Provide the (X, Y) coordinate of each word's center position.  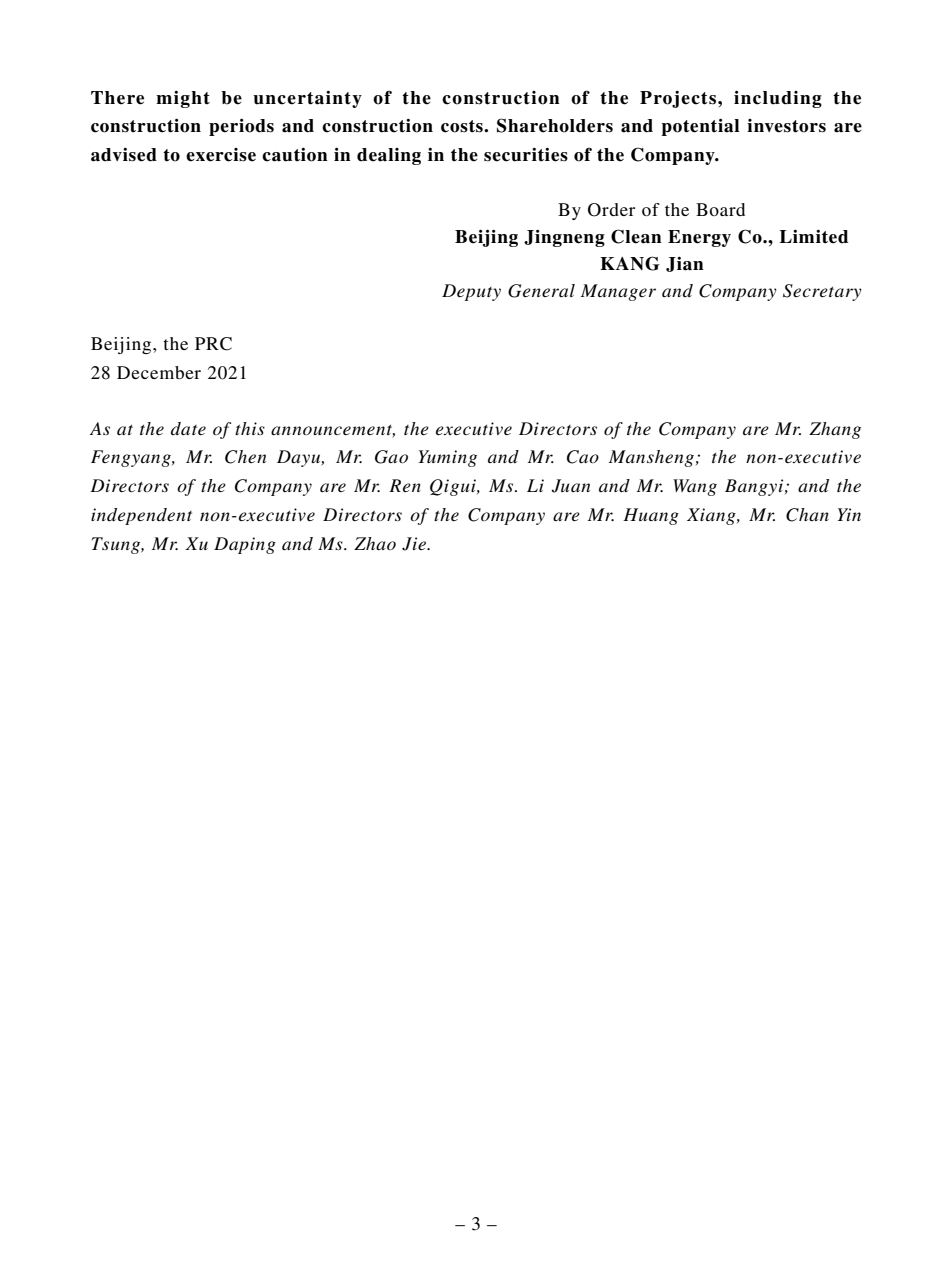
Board (720, 209)
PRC (213, 344)
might (183, 99)
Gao (391, 457)
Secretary (822, 292)
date (188, 428)
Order (611, 210)
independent (141, 516)
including (778, 99)
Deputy (471, 292)
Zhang (835, 430)
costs (463, 126)
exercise (221, 155)
